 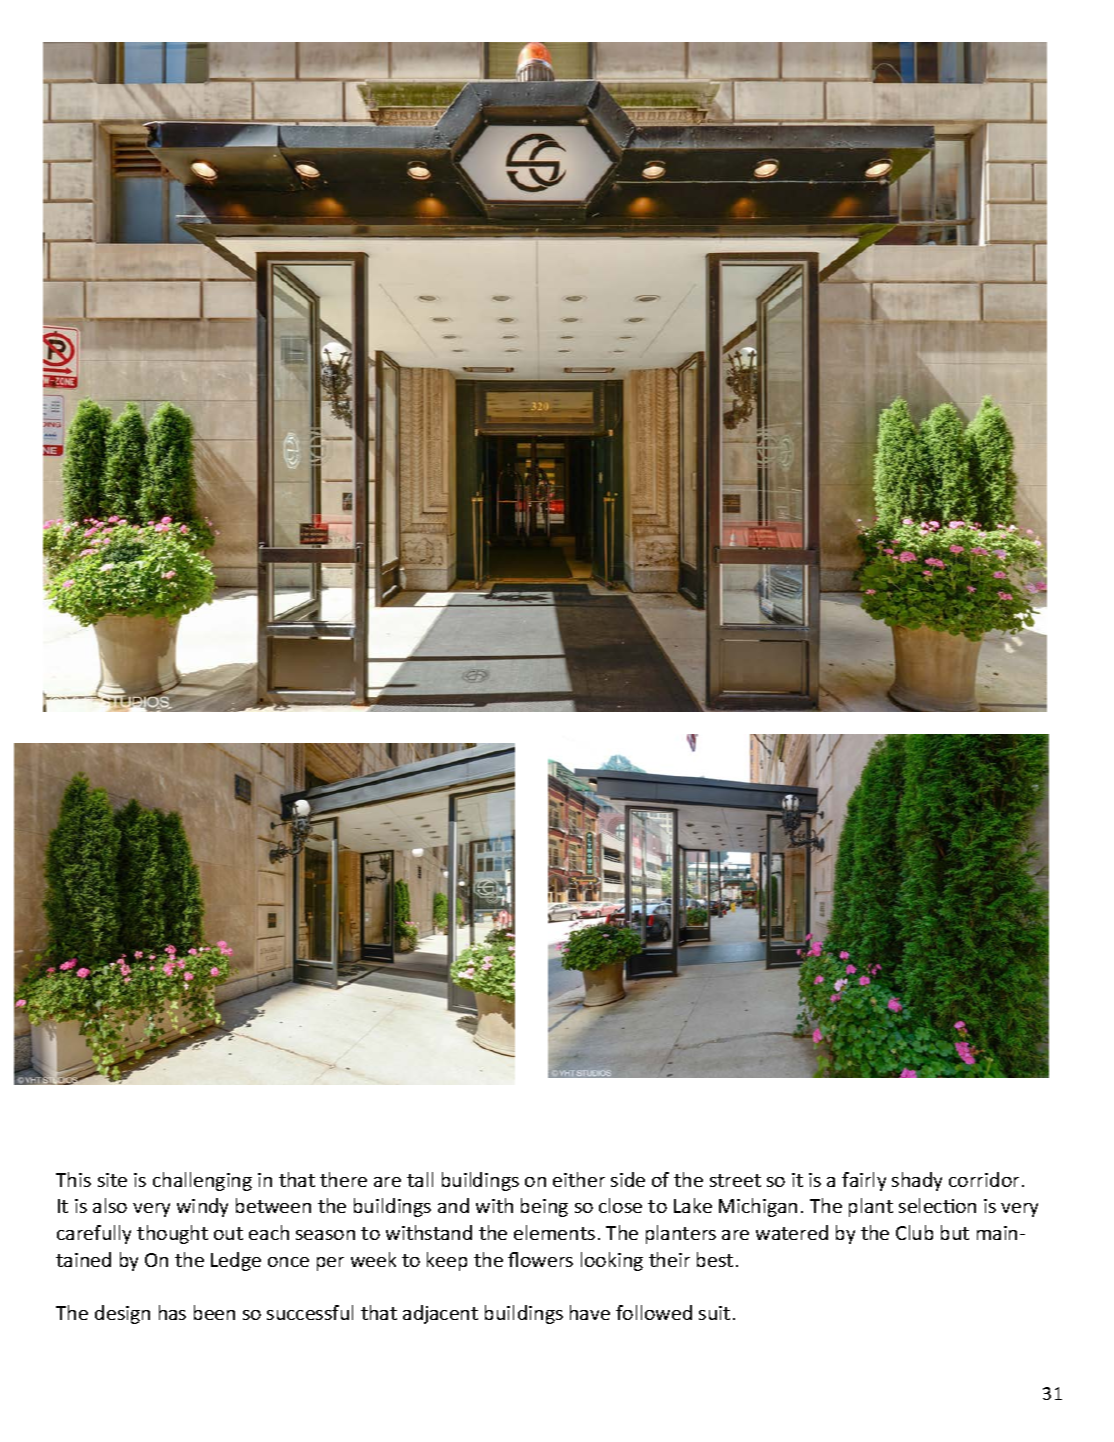 What do you see at coordinates (202, 1181) in the page?
I see `challenging` at bounding box center [202, 1181].
